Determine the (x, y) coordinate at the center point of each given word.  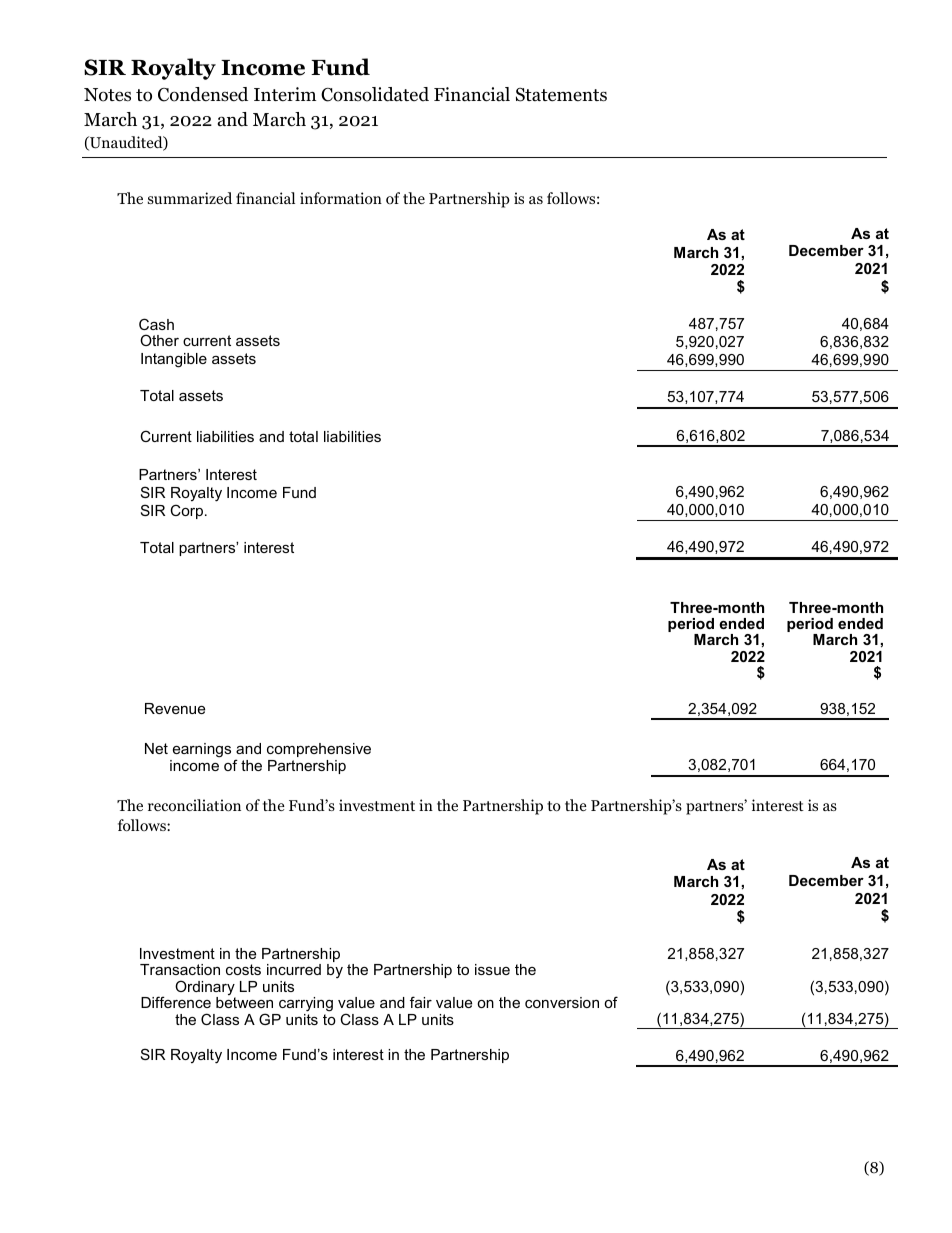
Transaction (180, 969)
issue (492, 969)
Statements (561, 95)
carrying (306, 1004)
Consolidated (375, 94)
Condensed (203, 94)
